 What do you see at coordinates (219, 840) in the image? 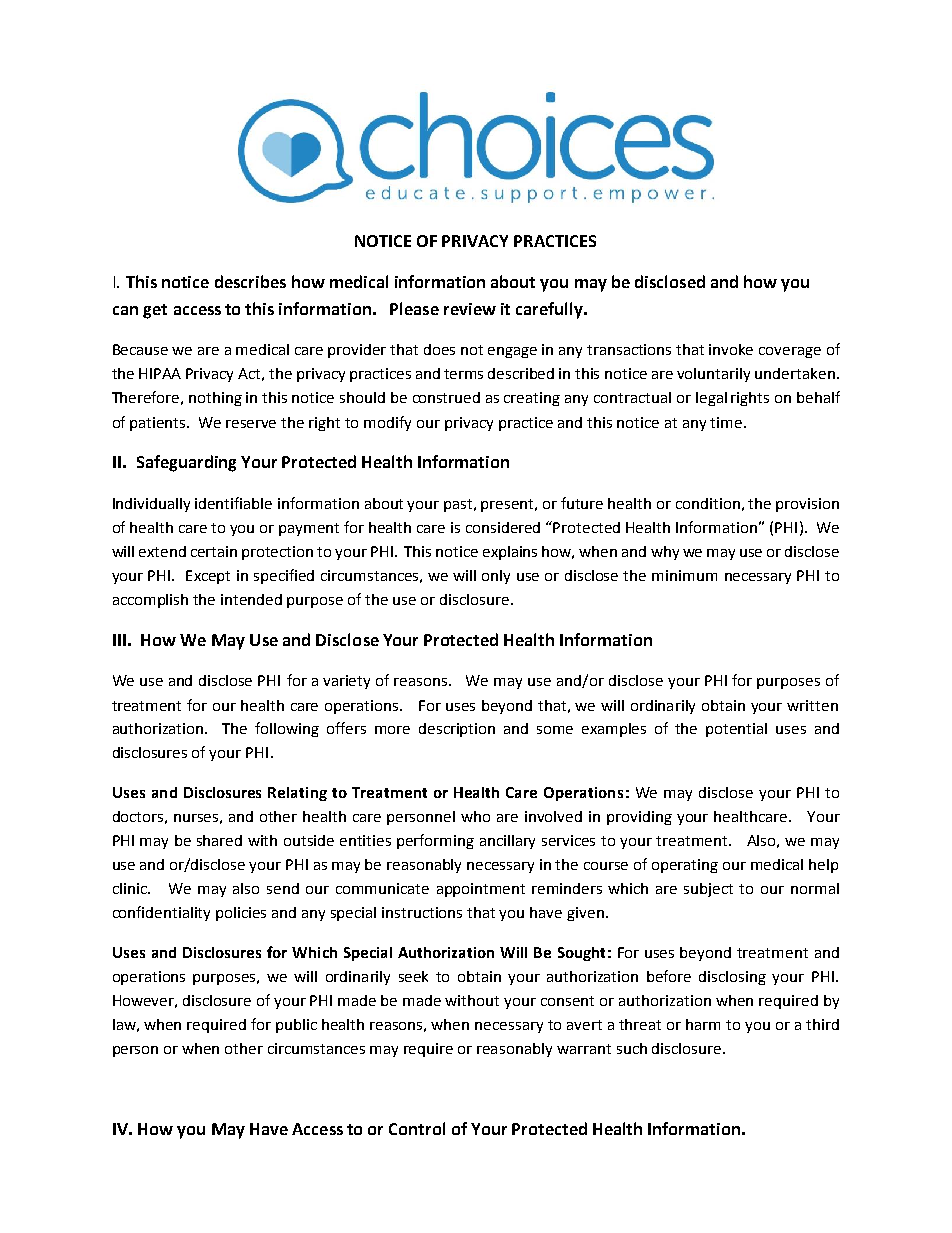
I see `shared` at bounding box center [219, 840].
